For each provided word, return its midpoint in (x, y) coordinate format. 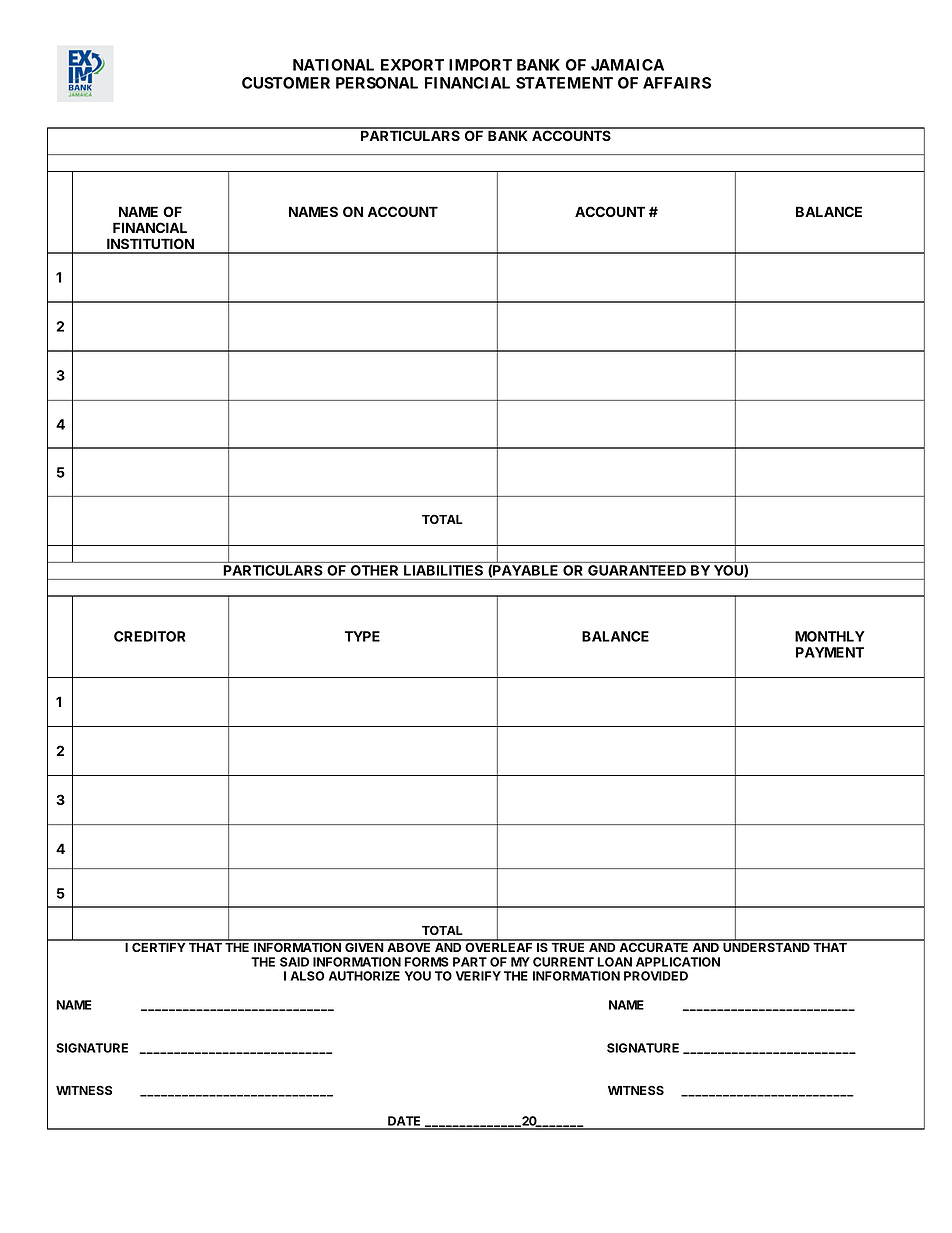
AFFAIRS (677, 83)
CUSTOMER (286, 83)
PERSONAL (377, 83)
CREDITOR (150, 636)
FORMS (426, 962)
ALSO (307, 976)
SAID (294, 962)
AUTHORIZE (364, 976)
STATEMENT (564, 83)
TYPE (362, 636)
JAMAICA (627, 65)
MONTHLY (830, 636)
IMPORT (480, 65)
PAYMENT (830, 652)
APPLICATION (678, 962)
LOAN (614, 962)
